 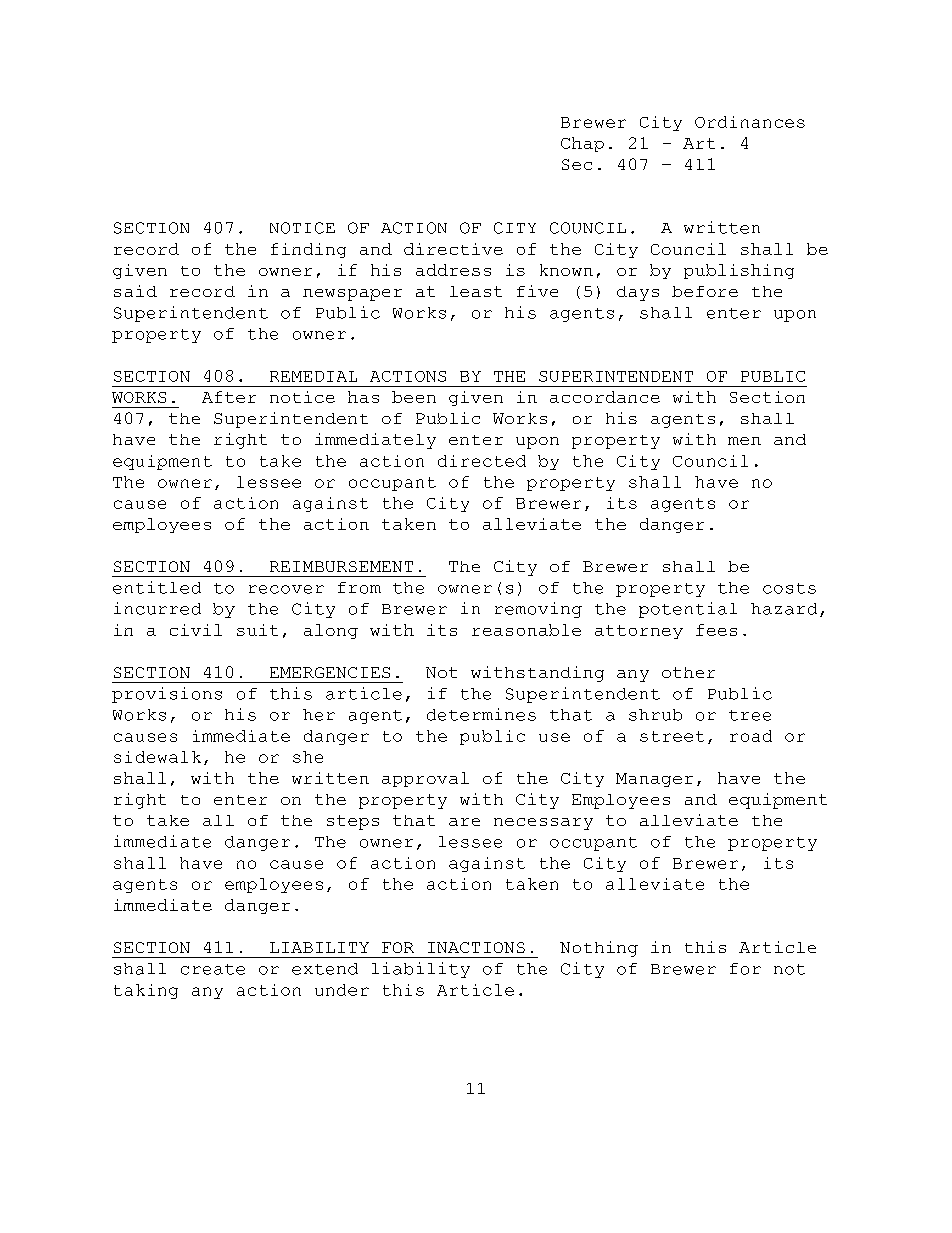 I want to click on under, so click(x=342, y=990).
